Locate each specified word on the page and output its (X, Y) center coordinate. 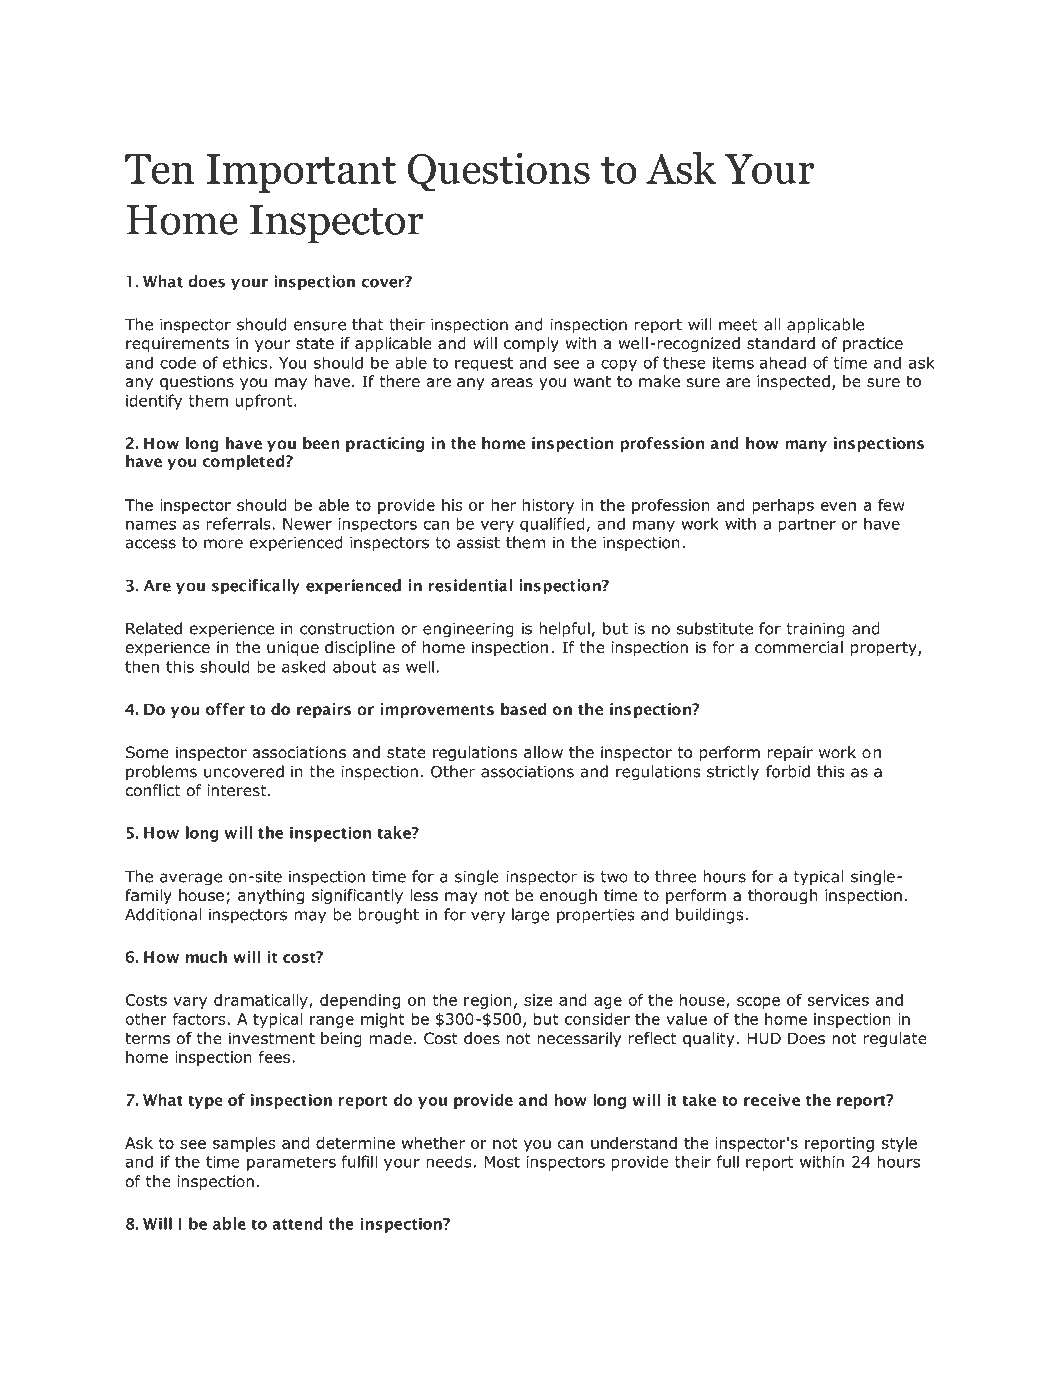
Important (301, 173)
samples (244, 1144)
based (523, 709)
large (531, 916)
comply (531, 344)
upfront (265, 402)
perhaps (783, 506)
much (206, 956)
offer (225, 709)
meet (738, 325)
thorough (783, 896)
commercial (799, 647)
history (548, 506)
